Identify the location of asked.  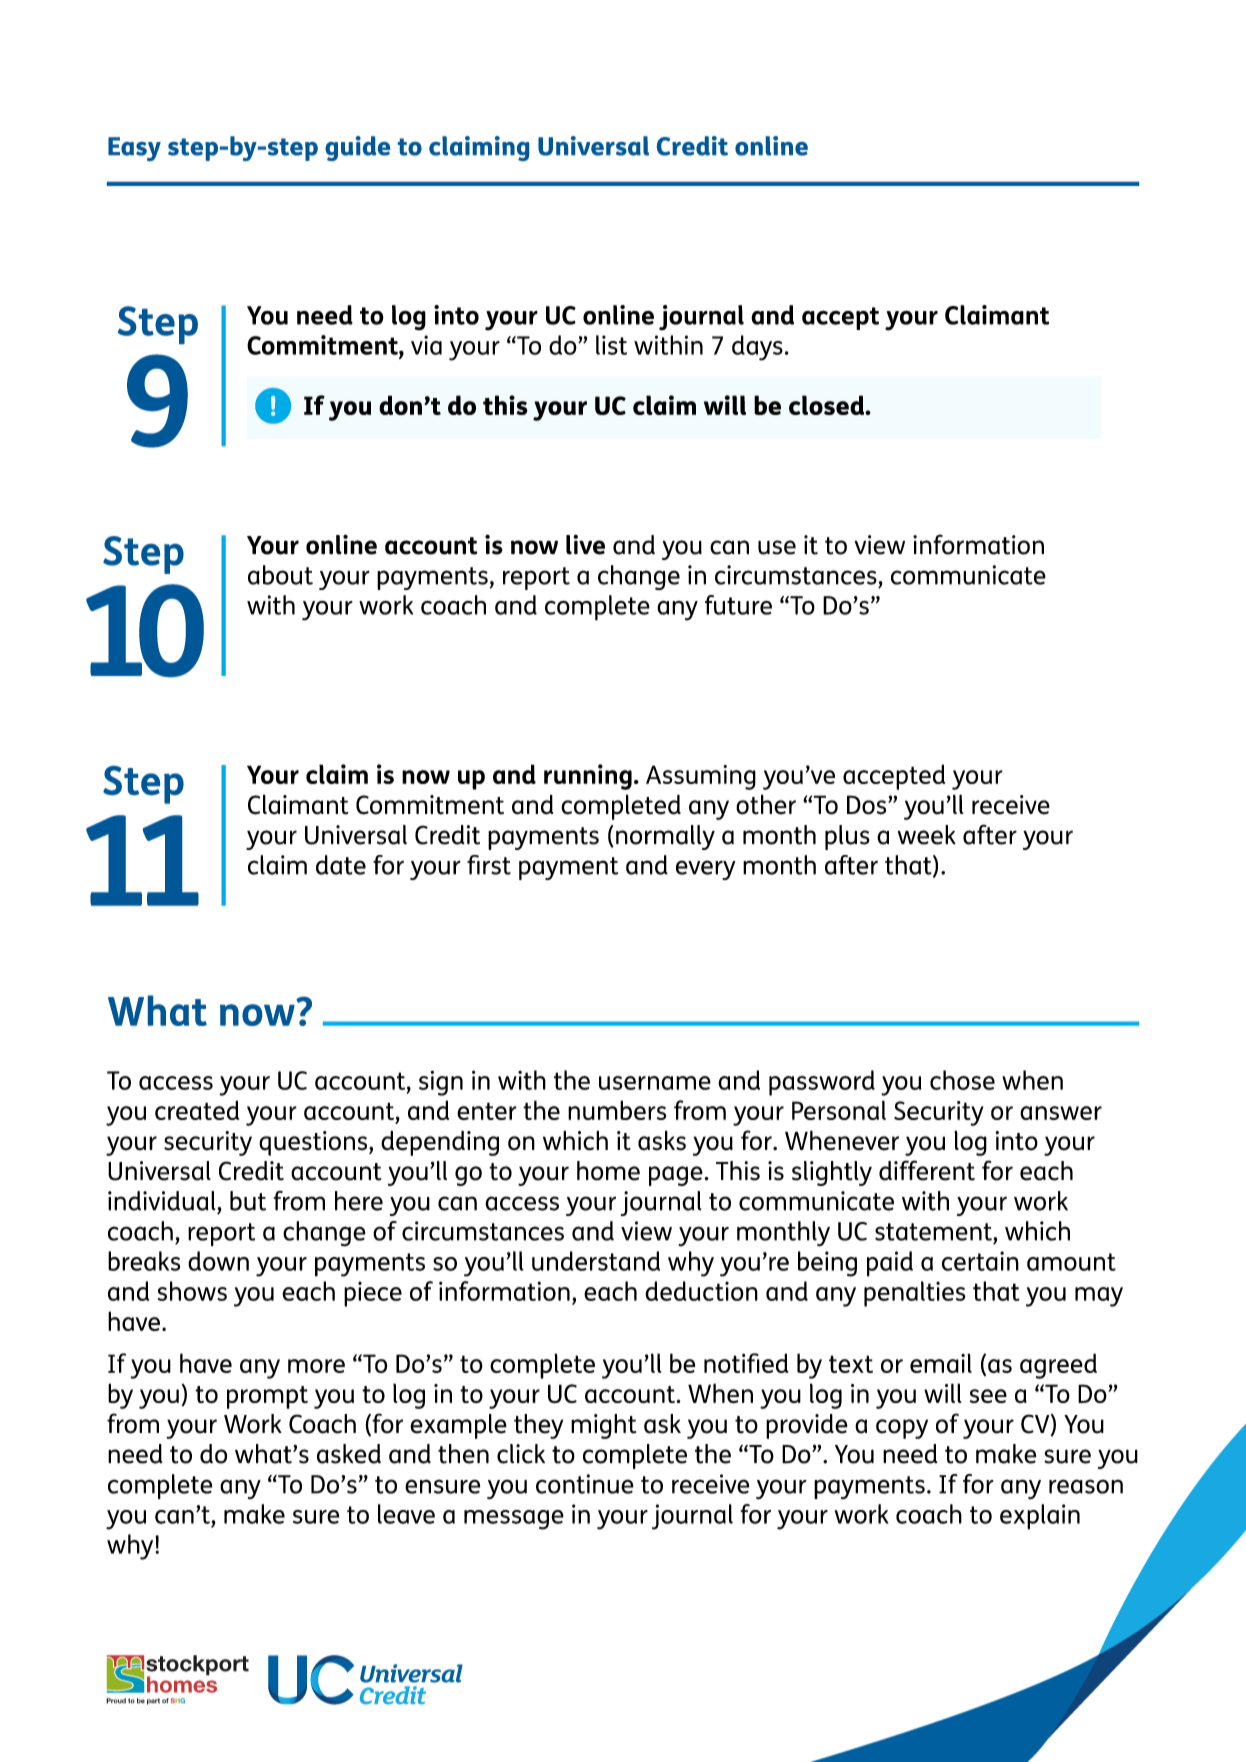
(349, 1454).
